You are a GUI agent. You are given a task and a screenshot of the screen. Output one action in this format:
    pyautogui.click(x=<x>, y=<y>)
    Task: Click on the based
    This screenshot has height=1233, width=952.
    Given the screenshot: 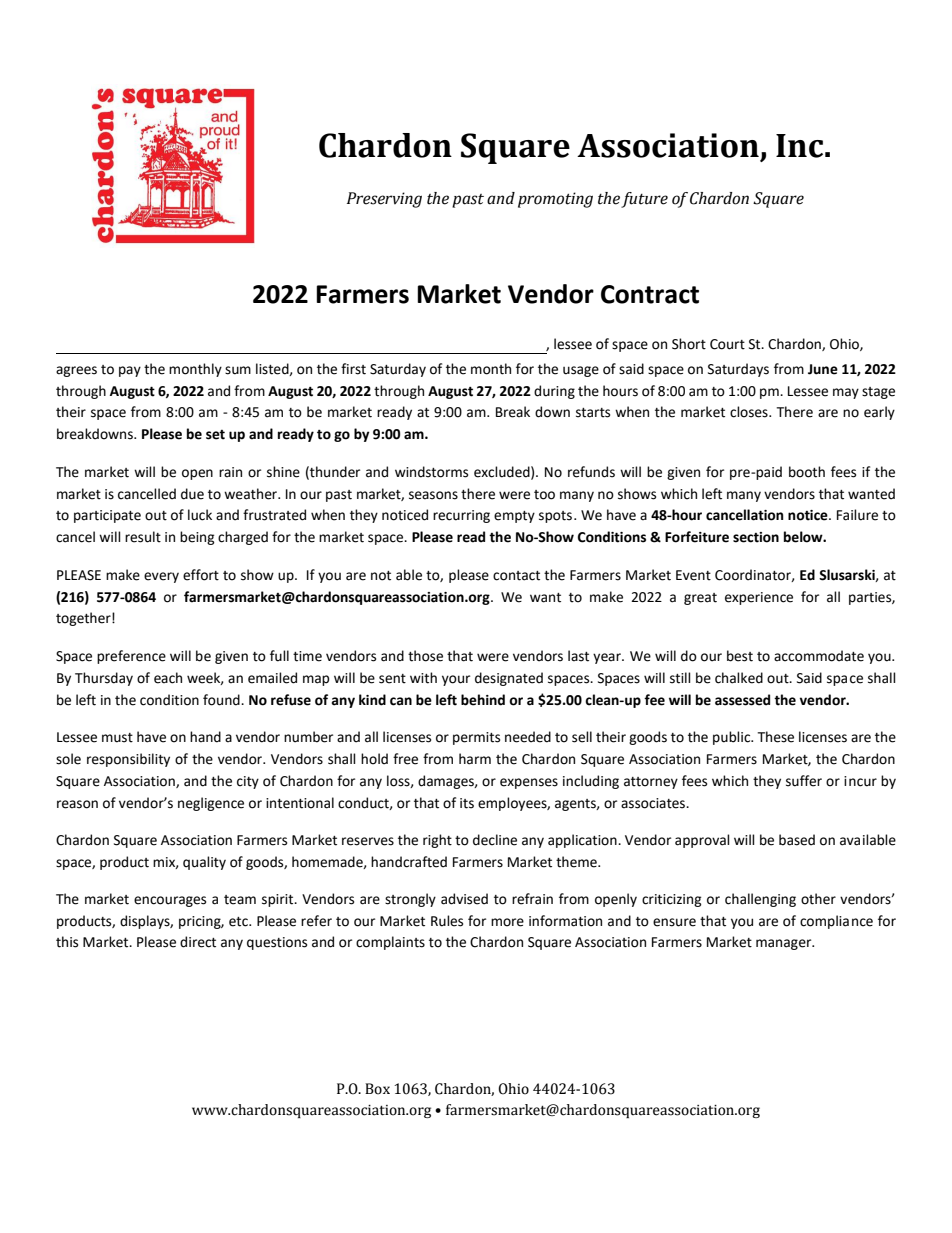 What is the action you would take?
    pyautogui.click(x=797, y=840)
